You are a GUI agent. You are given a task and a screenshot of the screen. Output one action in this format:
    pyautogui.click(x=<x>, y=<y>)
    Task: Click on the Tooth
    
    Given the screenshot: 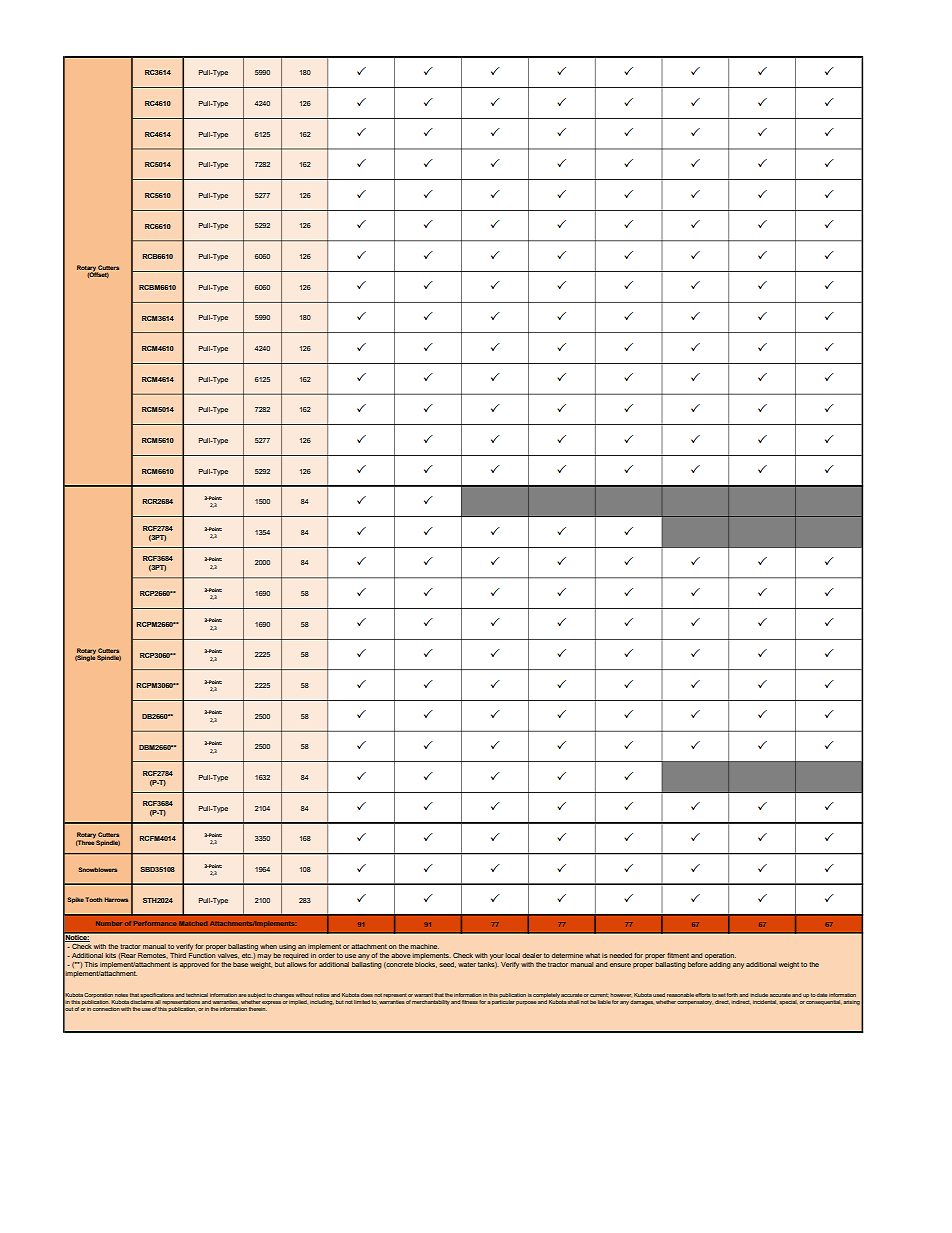 What is the action you would take?
    pyautogui.click(x=94, y=899)
